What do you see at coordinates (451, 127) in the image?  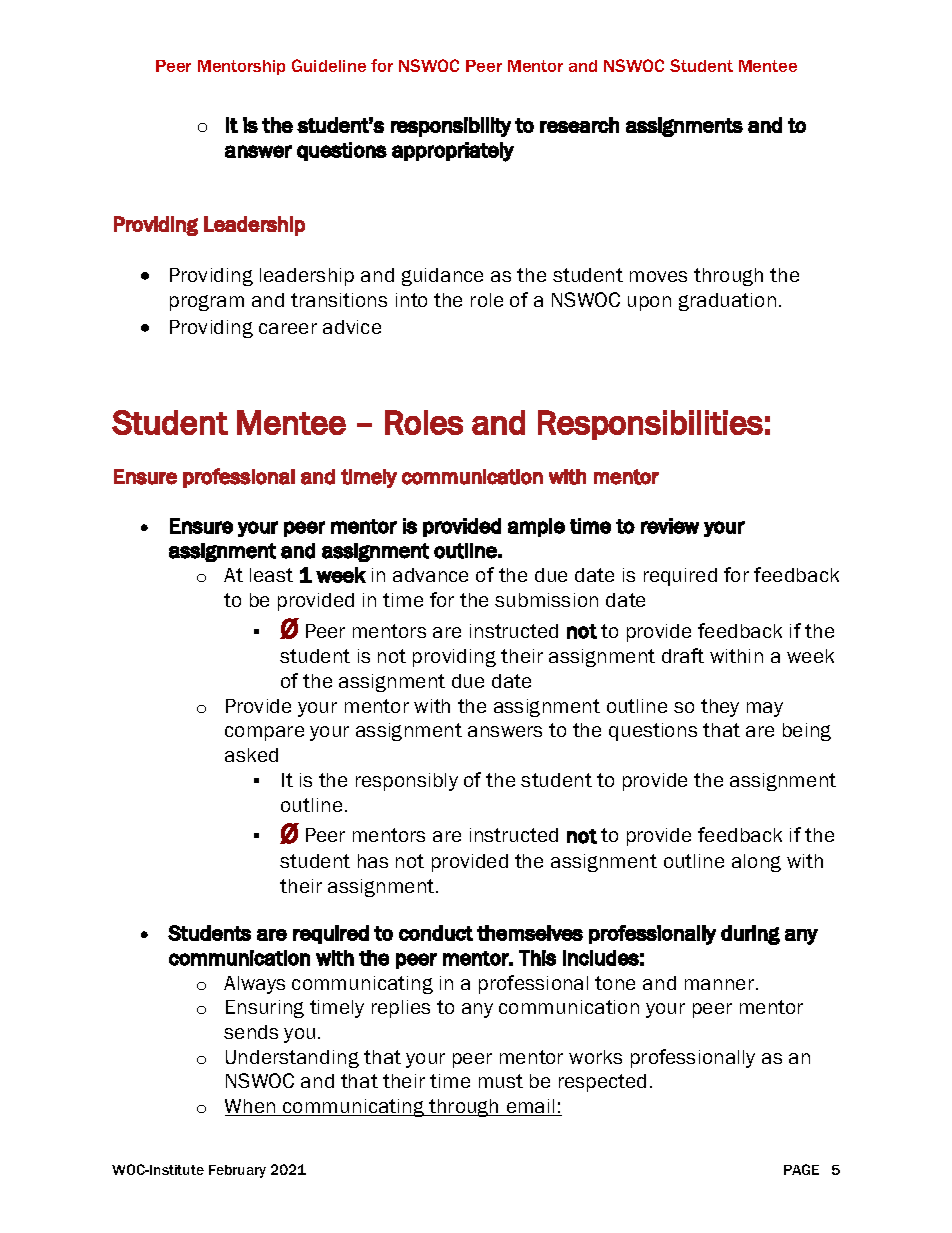 I see `responsibility` at bounding box center [451, 127].
